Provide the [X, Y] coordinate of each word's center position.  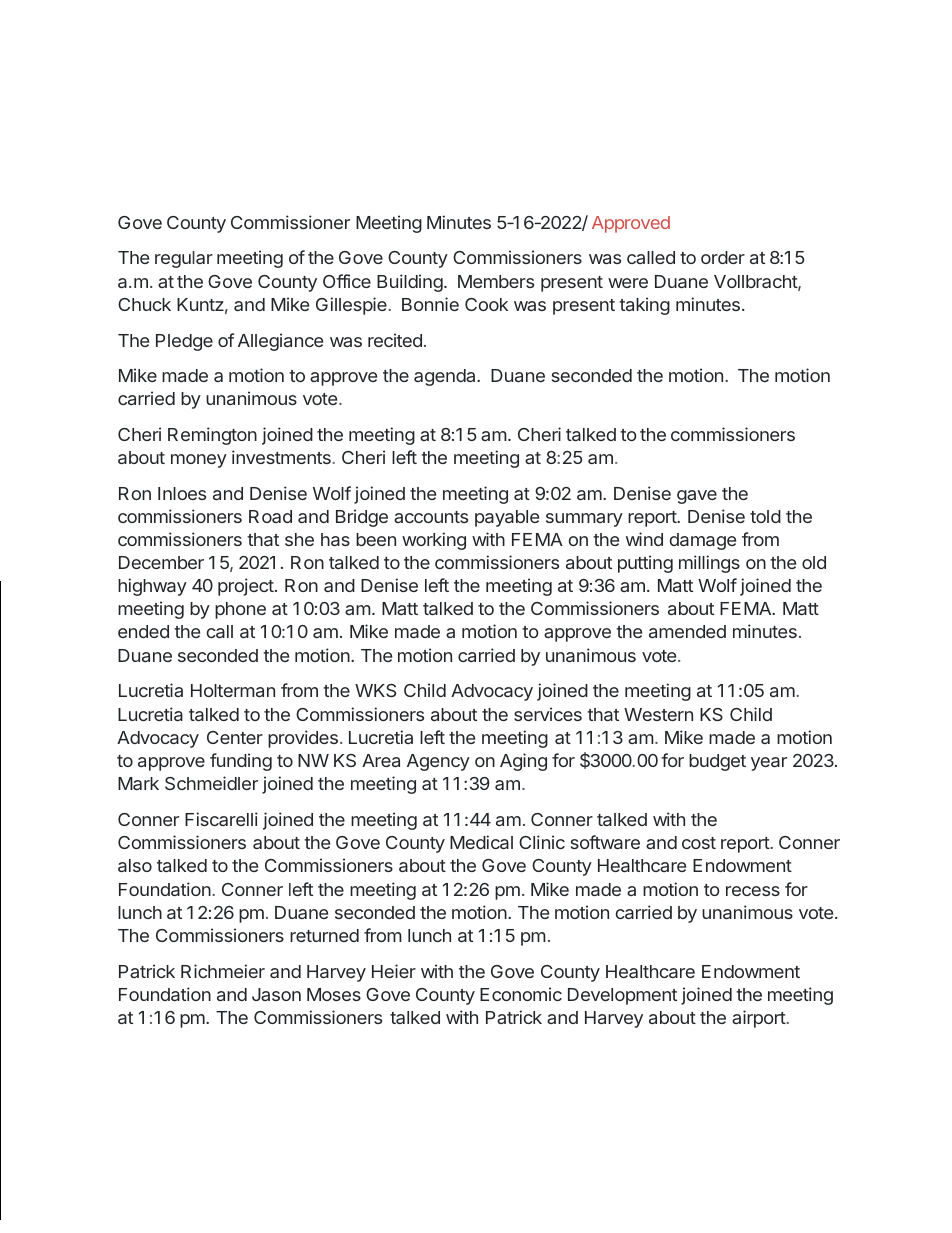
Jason [276, 994]
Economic [521, 994]
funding [241, 762]
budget [717, 762]
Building [410, 283]
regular [184, 259]
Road [270, 516]
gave [697, 497]
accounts [431, 517]
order [723, 257]
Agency [438, 762]
